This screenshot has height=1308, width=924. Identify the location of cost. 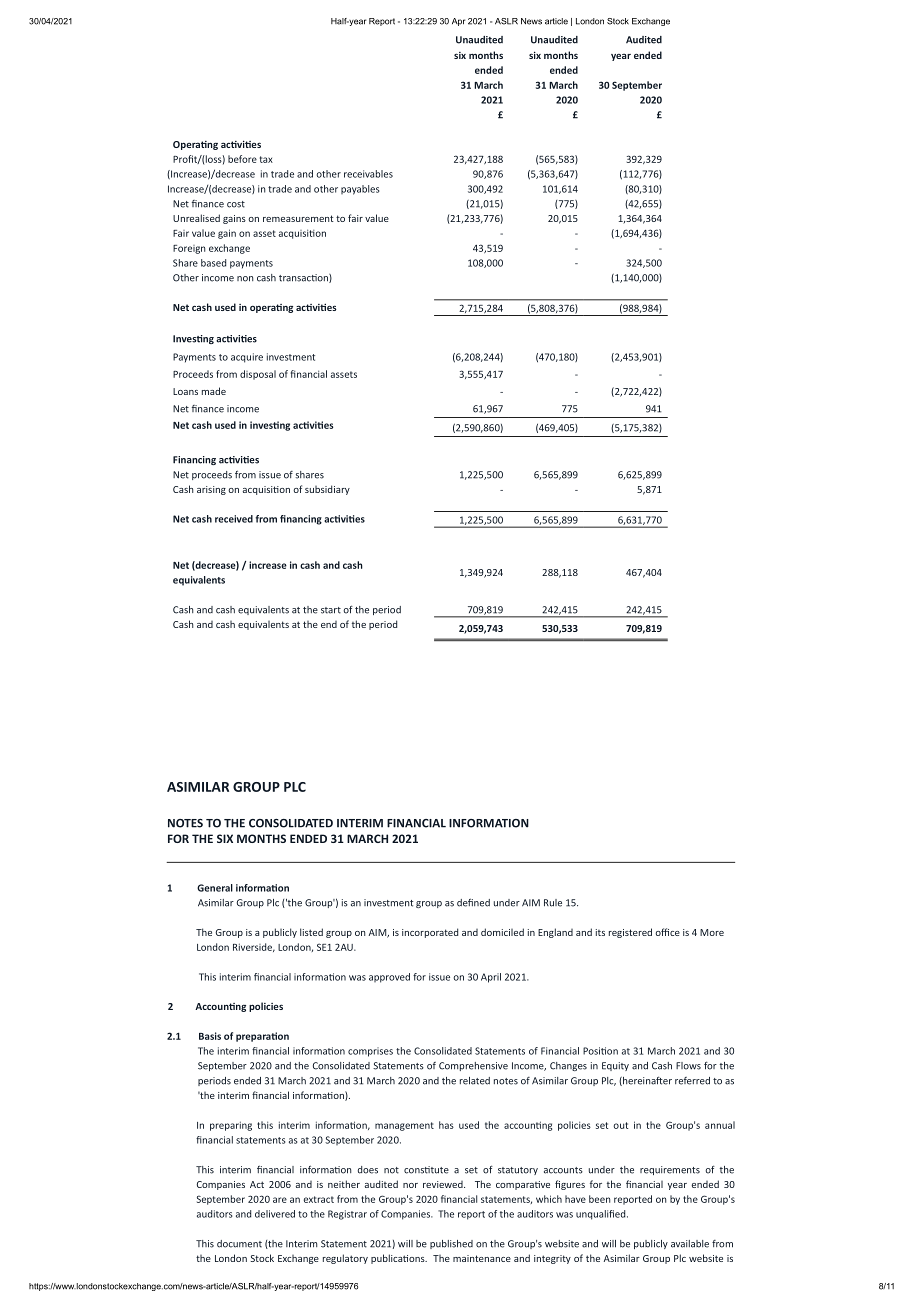
(236, 204).
